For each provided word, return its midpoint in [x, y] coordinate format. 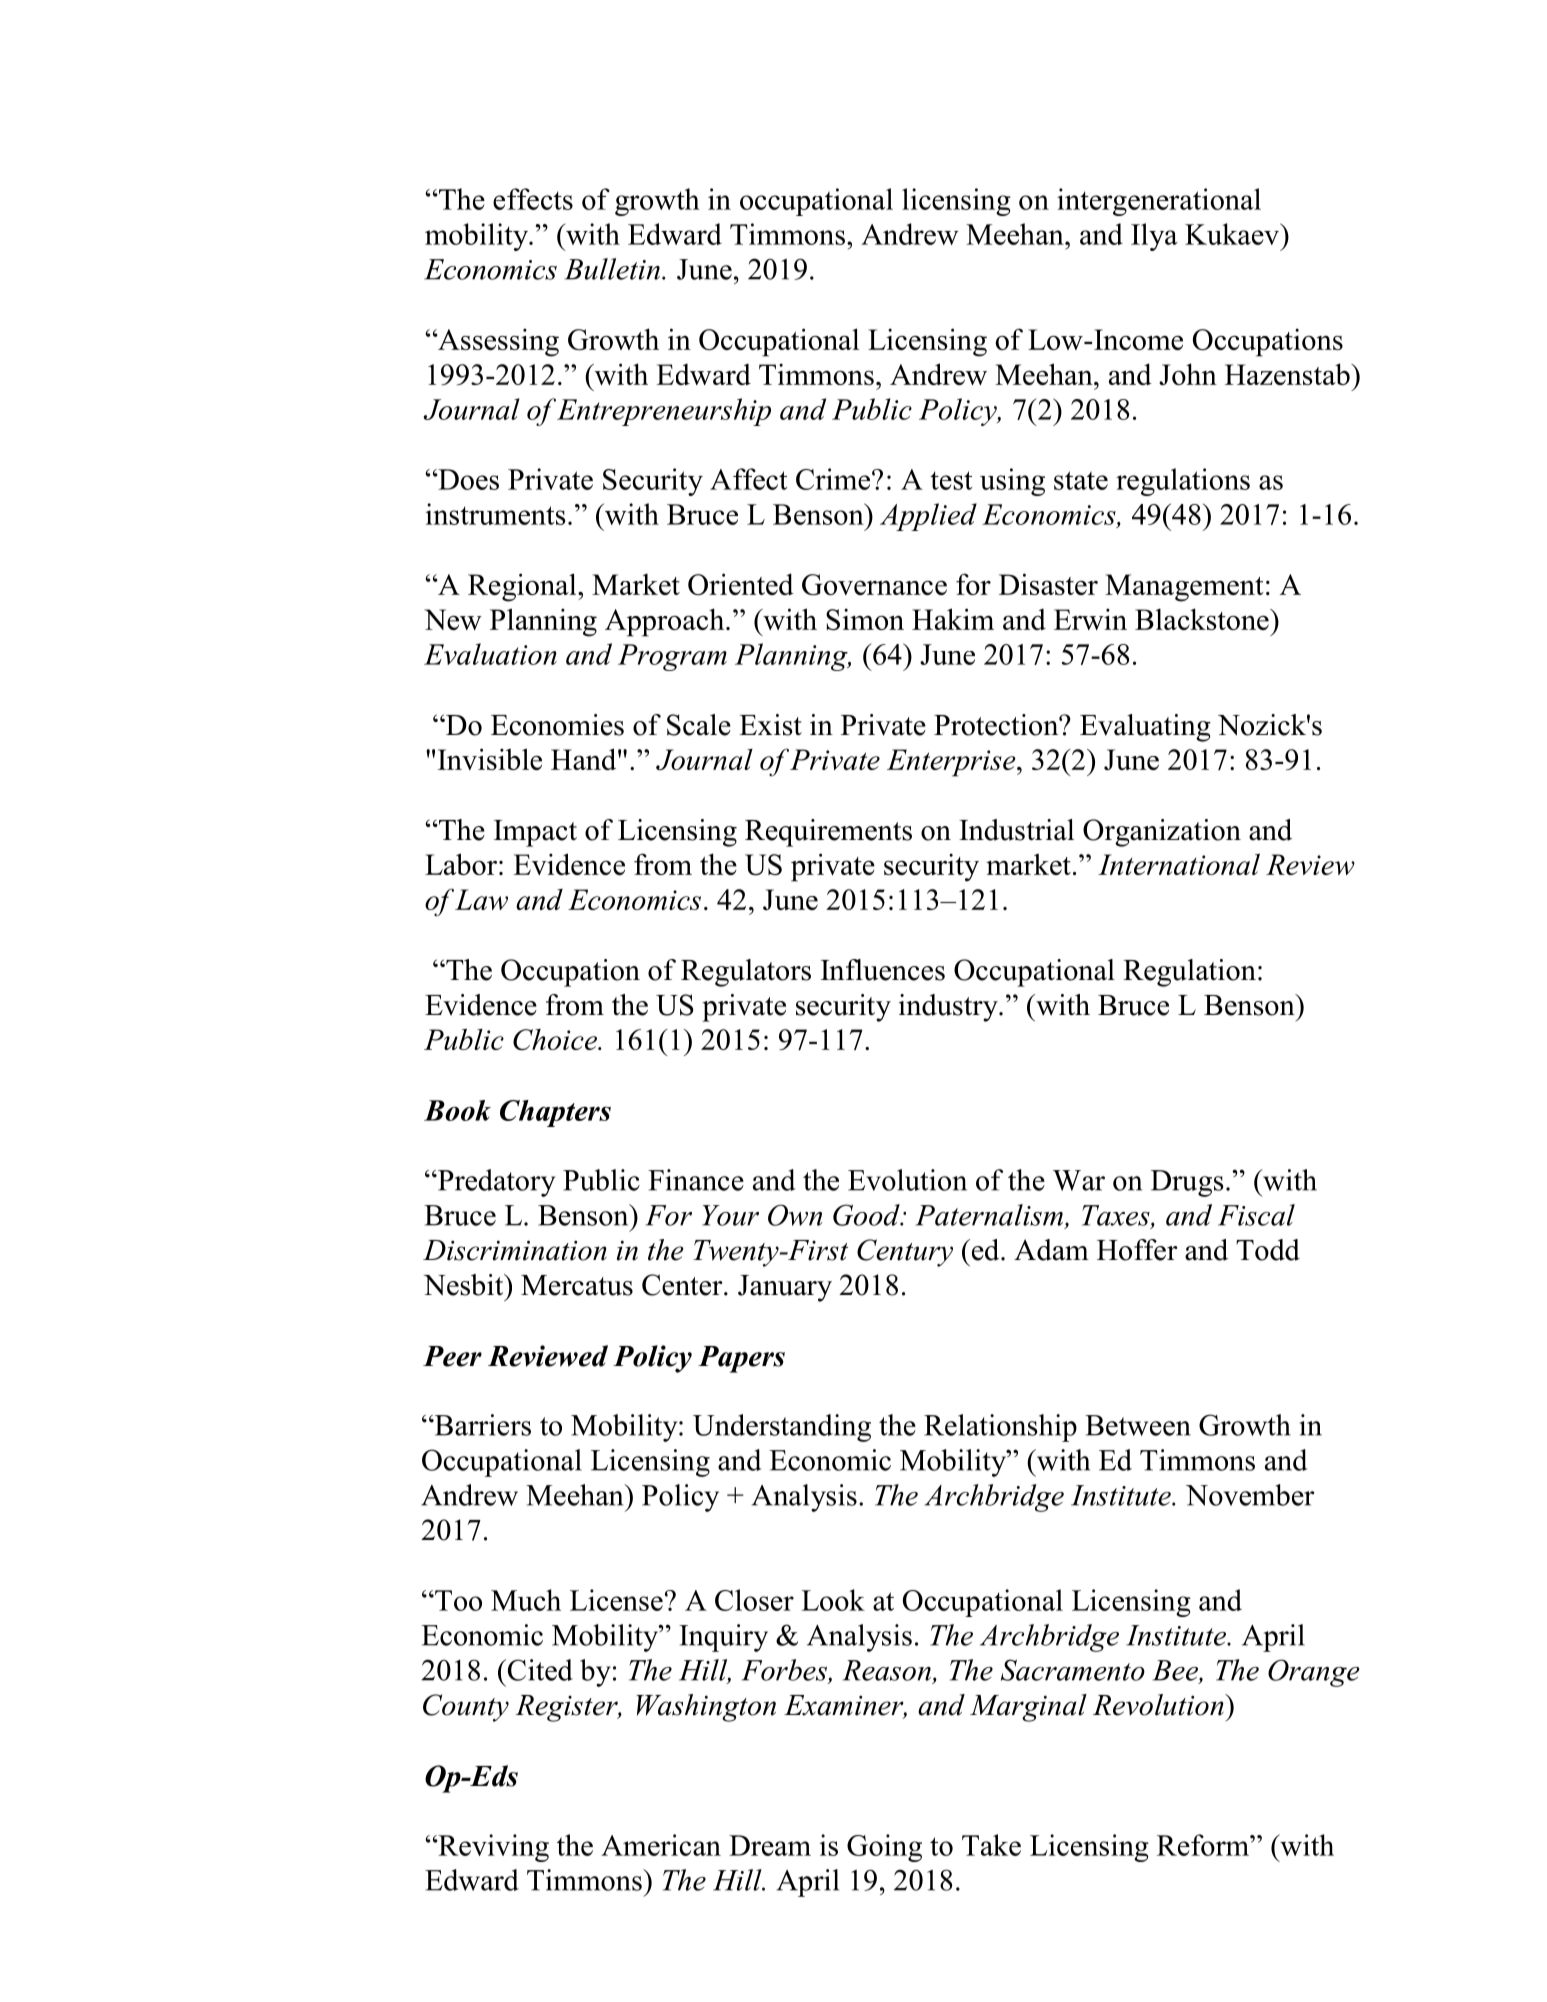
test [951, 480]
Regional [523, 587]
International [1179, 864]
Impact [535, 833]
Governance [874, 584]
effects [533, 199]
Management [1184, 588]
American [661, 1845]
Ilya [1154, 237]
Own [795, 1215]
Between [1138, 1425]
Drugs [1187, 1183]
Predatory [495, 1183]
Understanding [782, 1428]
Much [526, 1600]
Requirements [828, 833]
